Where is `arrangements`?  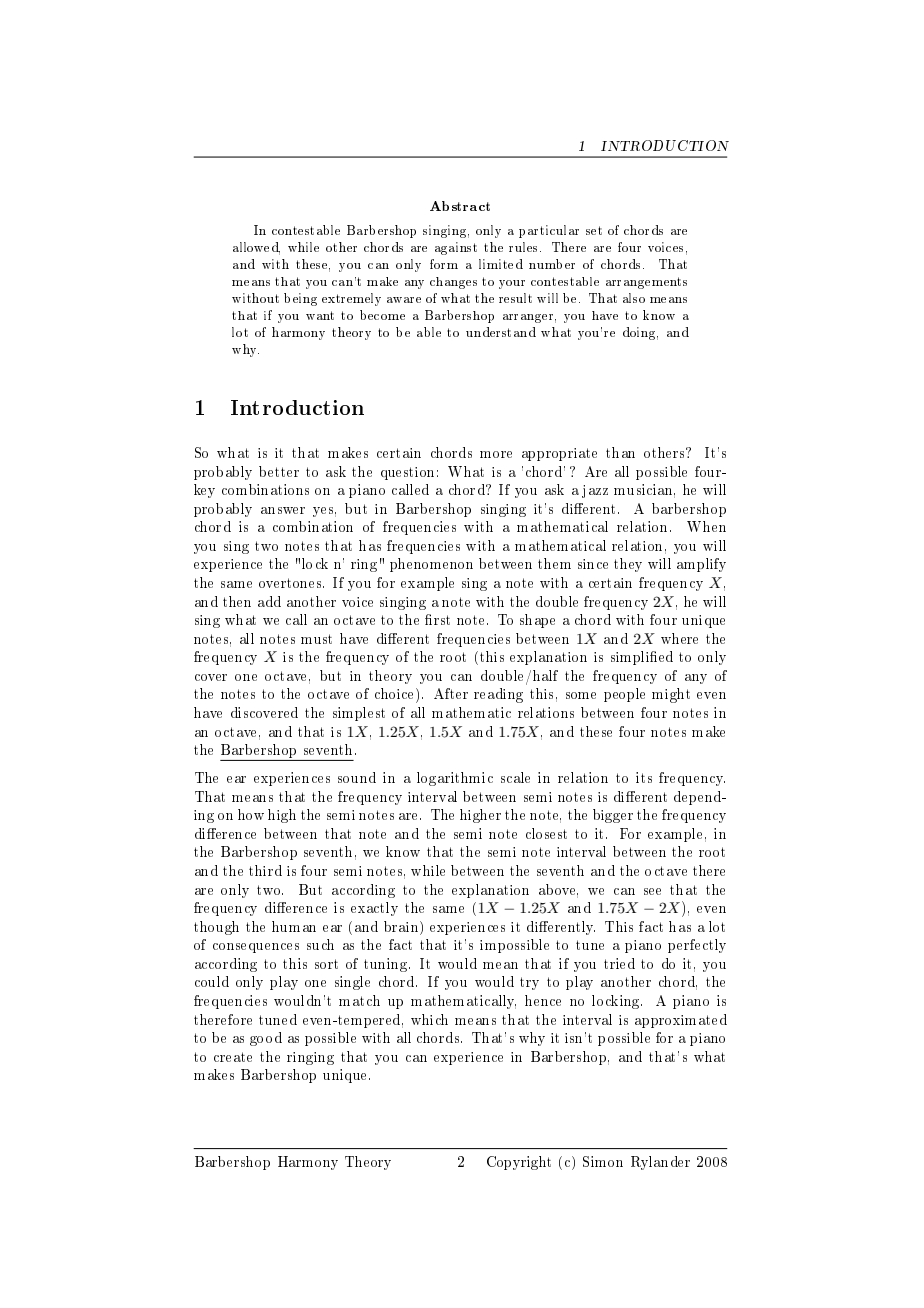
arrangements is located at coordinates (646, 283).
